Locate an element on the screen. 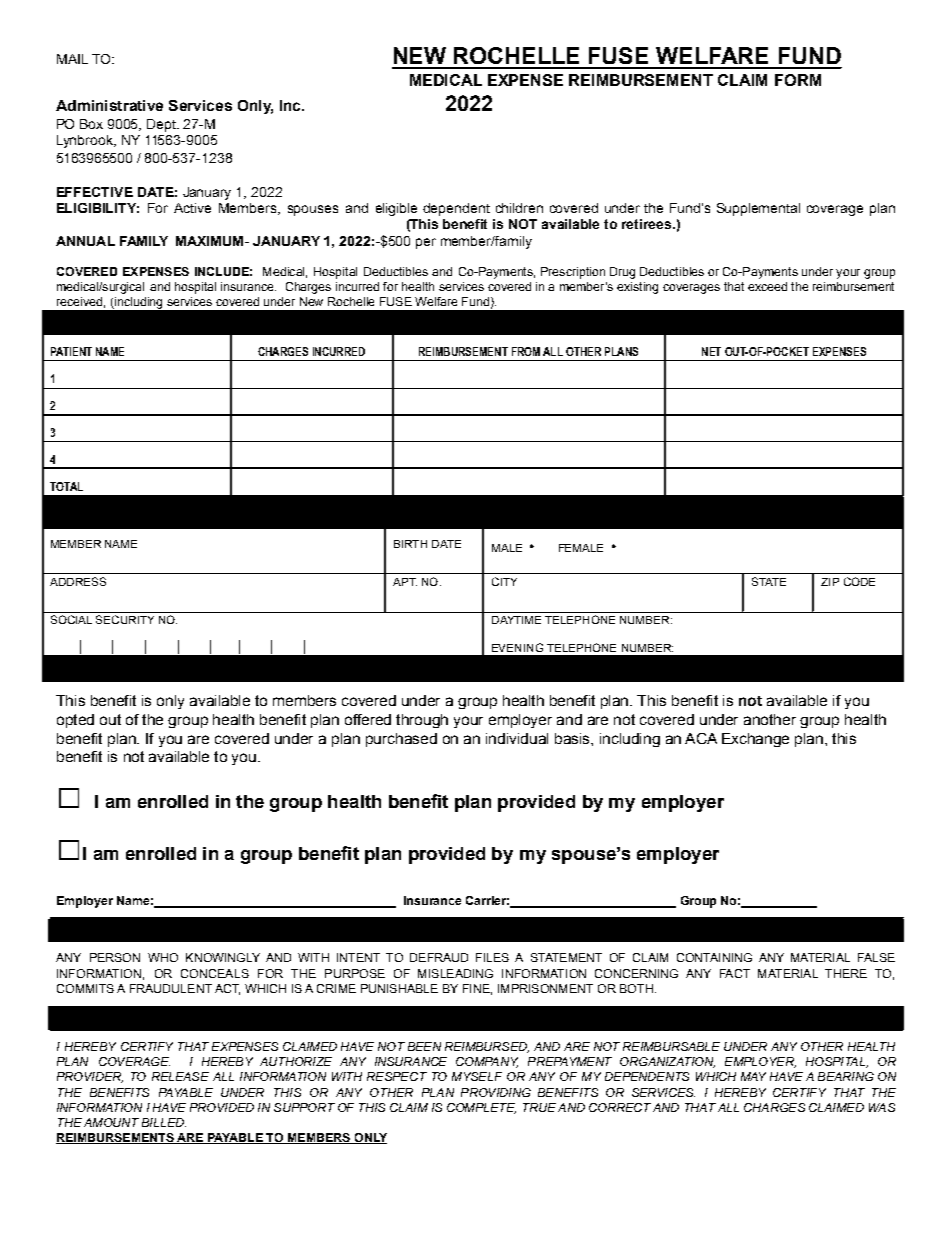  children is located at coordinates (519, 208).
